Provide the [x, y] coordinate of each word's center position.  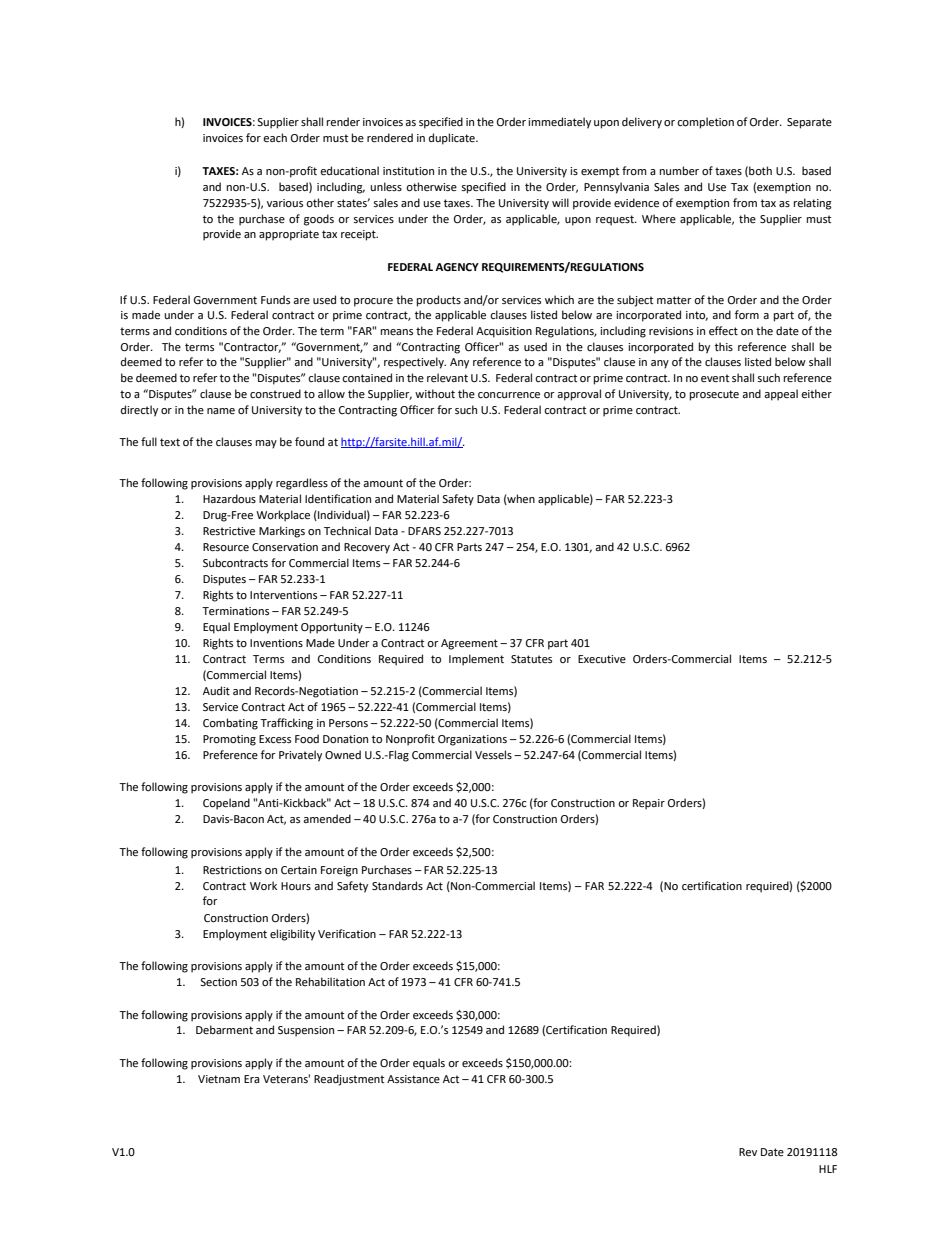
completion [705, 123]
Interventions [283, 595]
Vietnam [219, 1079]
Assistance [413, 1079]
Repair [649, 804]
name [221, 411]
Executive [602, 659]
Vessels [493, 755]
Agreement [469, 644]
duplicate [453, 139]
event [715, 378]
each [275, 138]
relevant [447, 377]
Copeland [226, 804]
